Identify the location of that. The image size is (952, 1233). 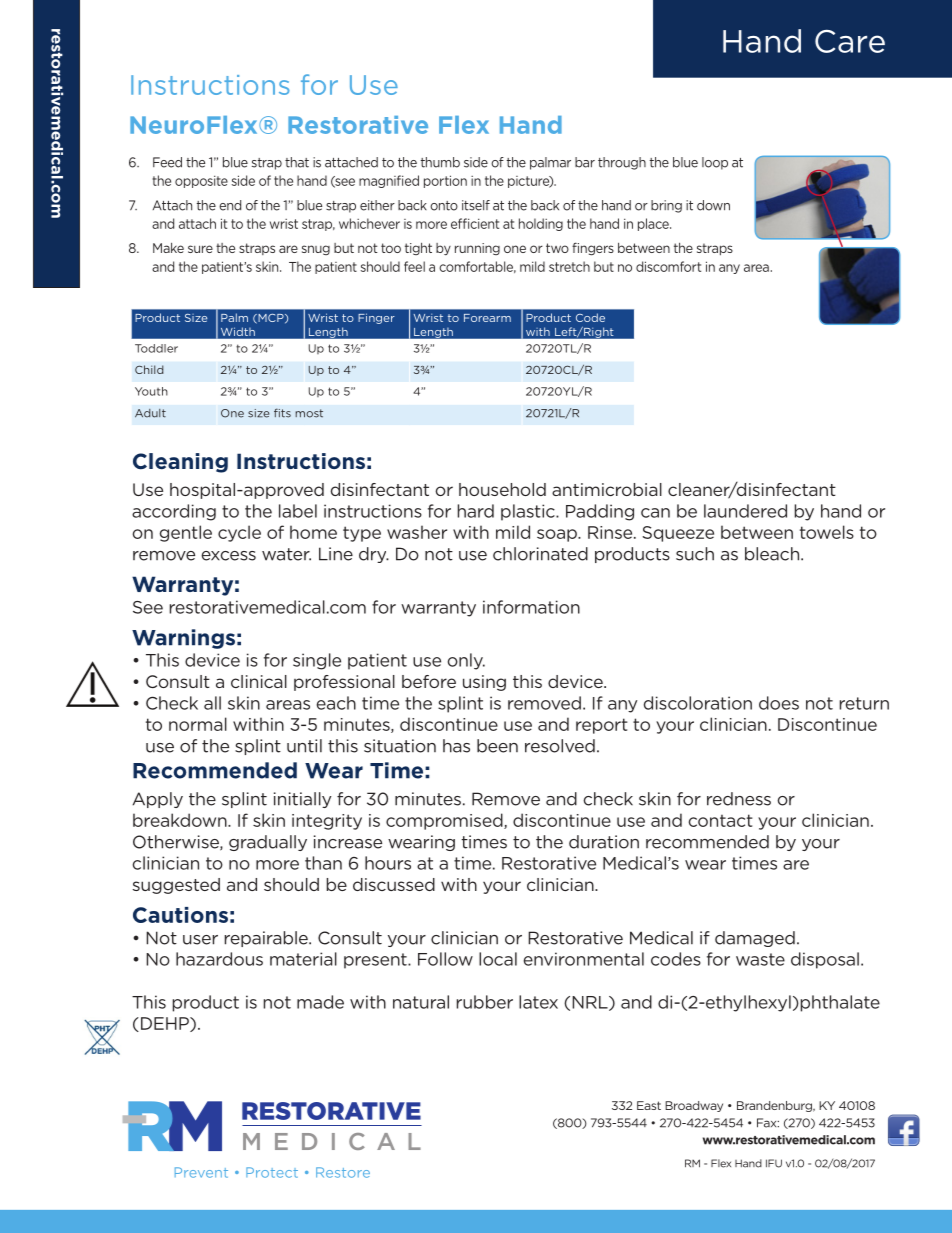
(297, 162).
